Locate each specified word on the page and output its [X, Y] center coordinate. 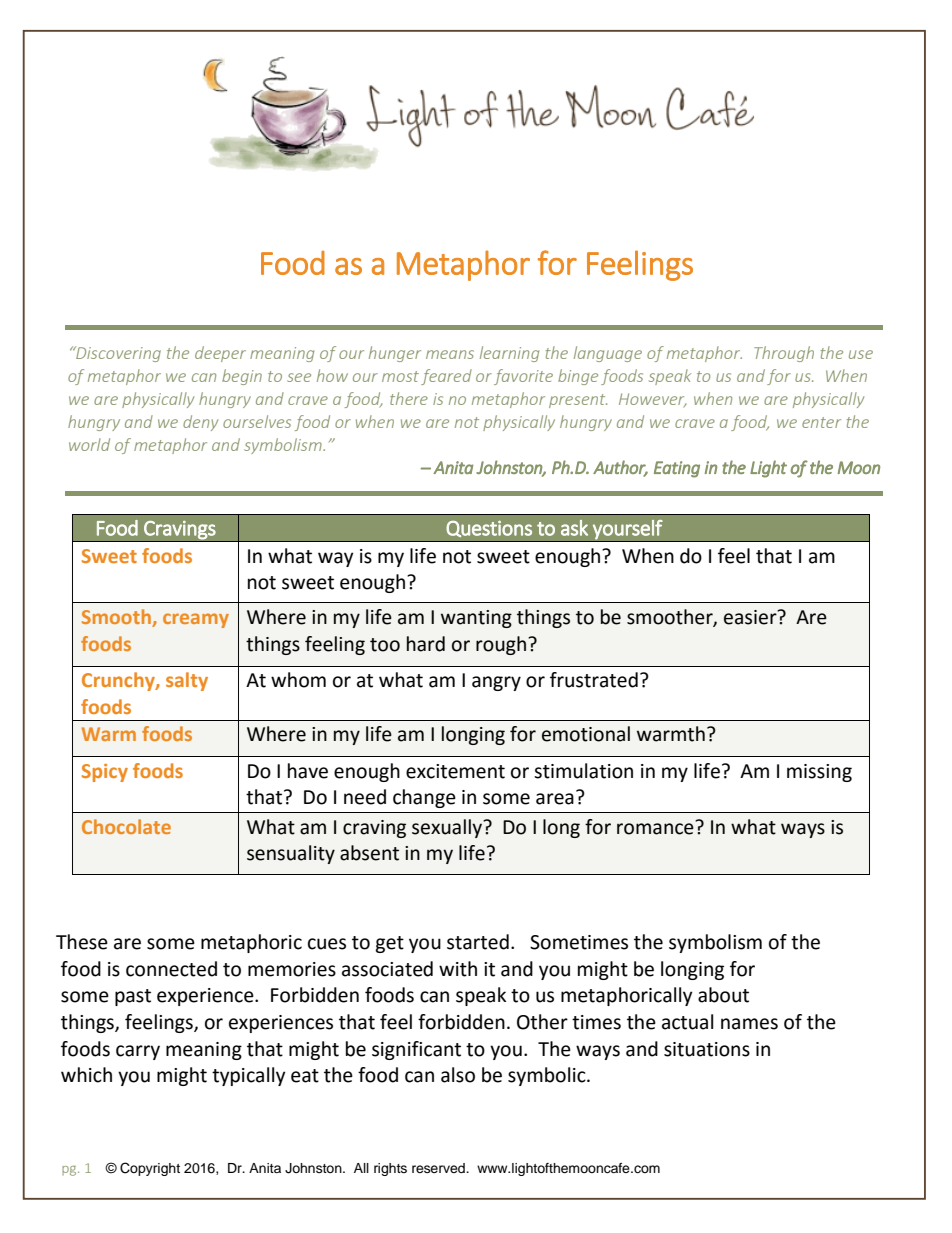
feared [446, 377]
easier [751, 617]
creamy [196, 620]
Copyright [150, 1169]
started [478, 942]
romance [655, 829]
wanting [476, 619]
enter [821, 422]
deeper [220, 354]
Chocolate [126, 826]
